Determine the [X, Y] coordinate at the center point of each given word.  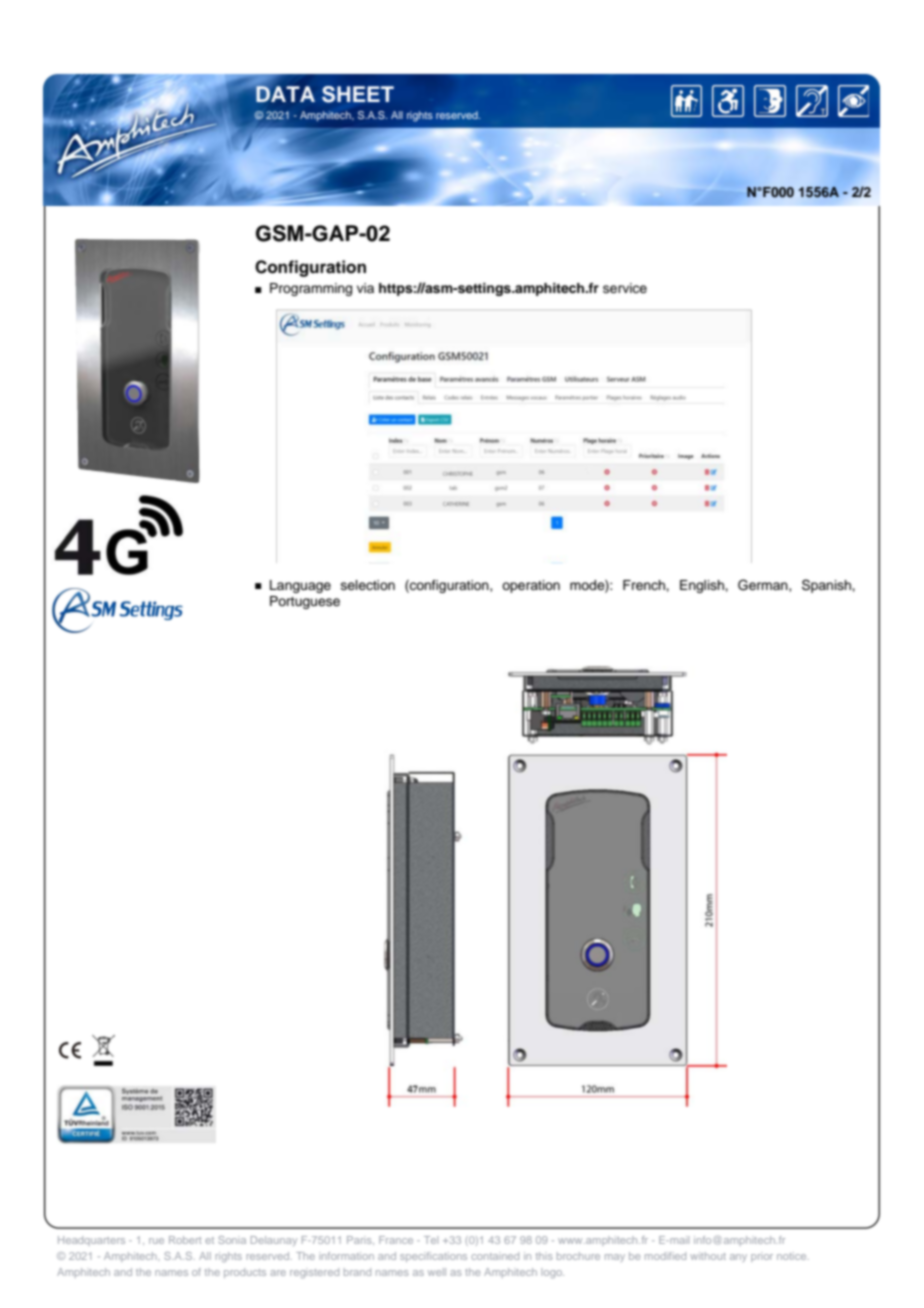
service [625, 288]
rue [156, 1241]
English [703, 586]
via [365, 288]
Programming [311, 289]
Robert [185, 1240]
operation [531, 586]
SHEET [358, 94]
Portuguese [305, 602]
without [708, 1256]
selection [368, 585]
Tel [431, 1240]
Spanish [827, 586]
